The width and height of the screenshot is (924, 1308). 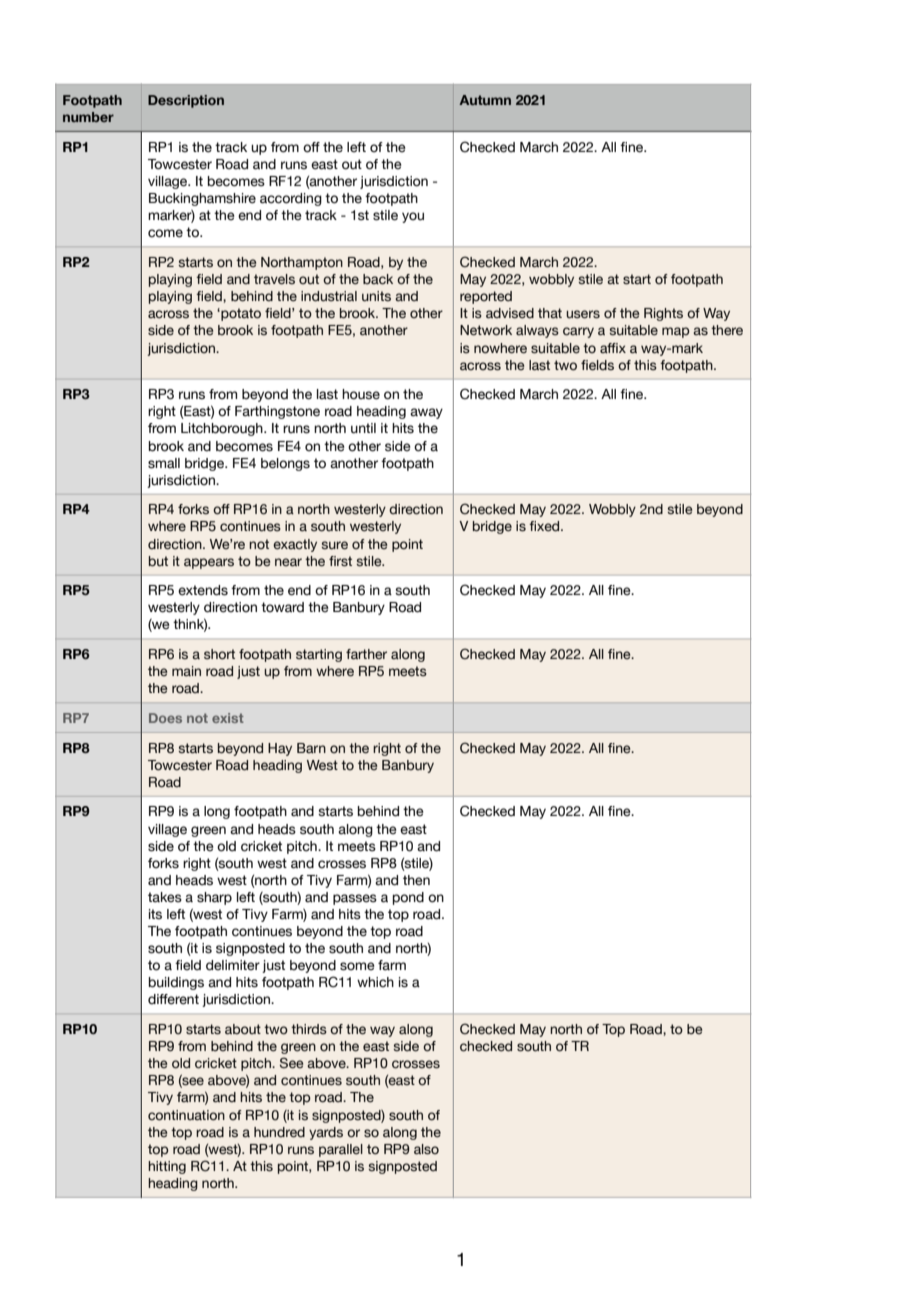 I want to click on travels, so click(x=274, y=279).
